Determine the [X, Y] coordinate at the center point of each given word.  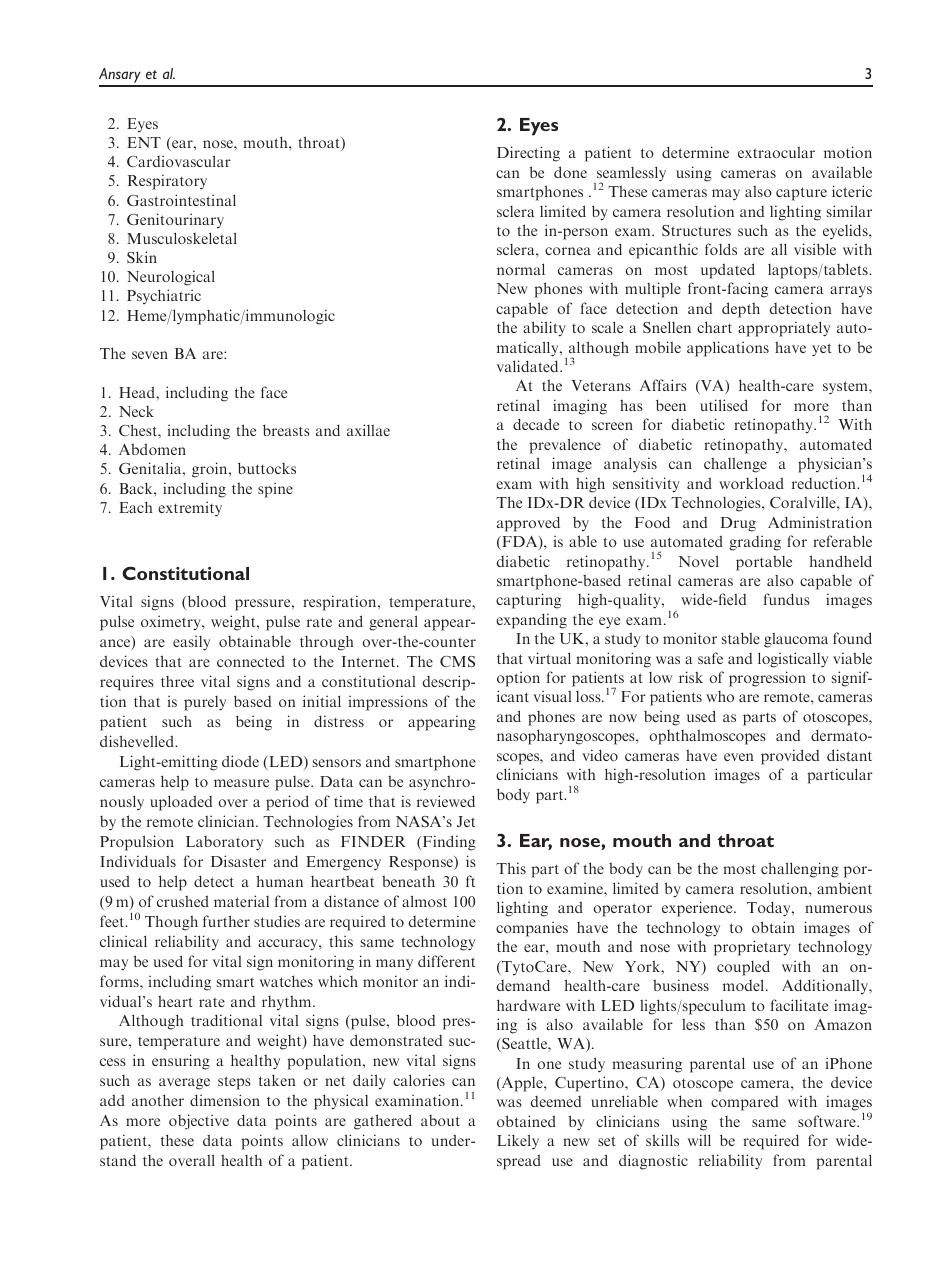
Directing [528, 154]
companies [532, 929]
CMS [457, 661]
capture [801, 194]
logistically [793, 660]
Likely [518, 1142]
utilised [724, 405]
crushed [183, 901]
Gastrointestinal [181, 200]
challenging [800, 870]
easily [191, 643]
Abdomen [152, 449]
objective [199, 1122]
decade [536, 424]
